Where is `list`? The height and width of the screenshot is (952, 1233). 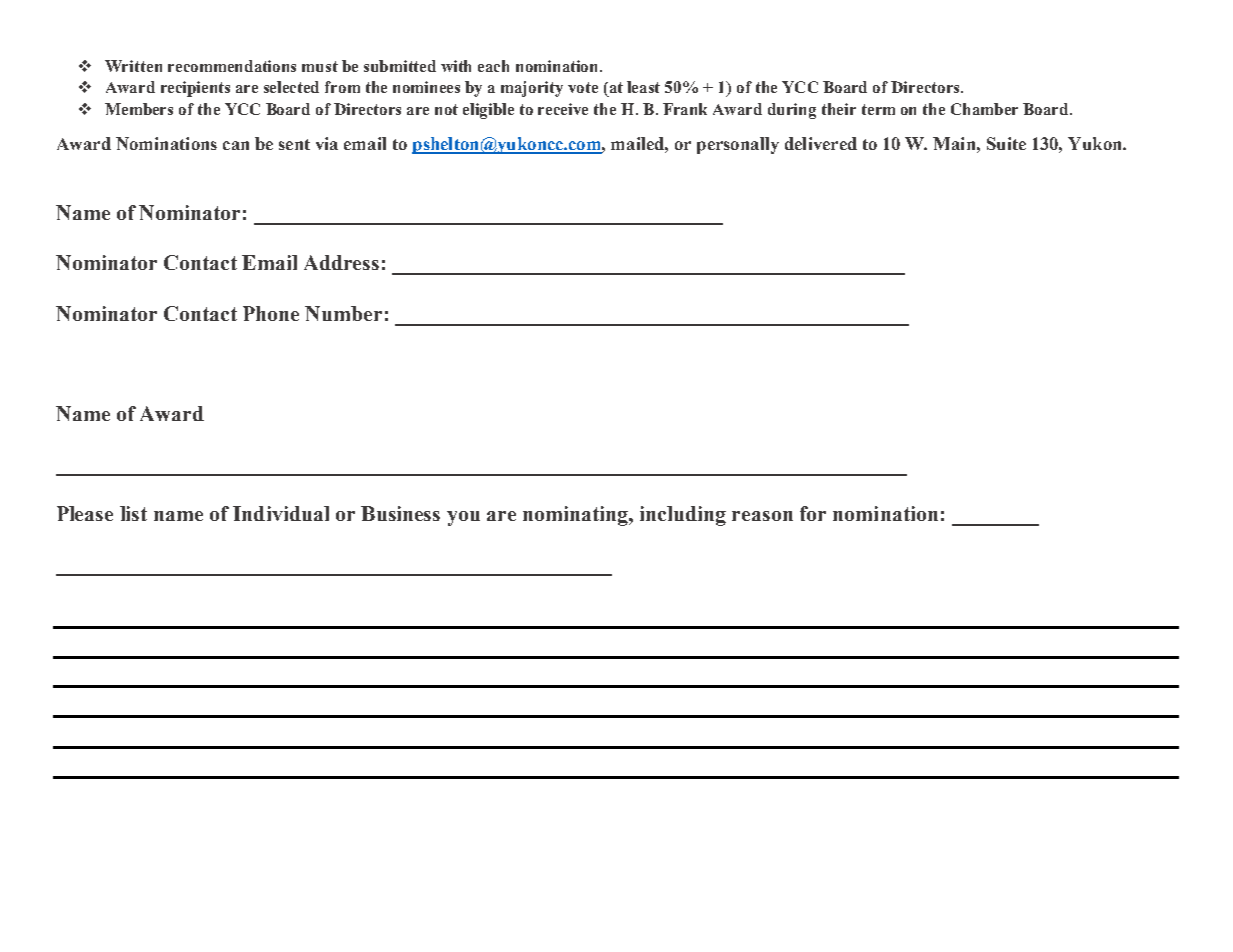 list is located at coordinates (133, 513).
